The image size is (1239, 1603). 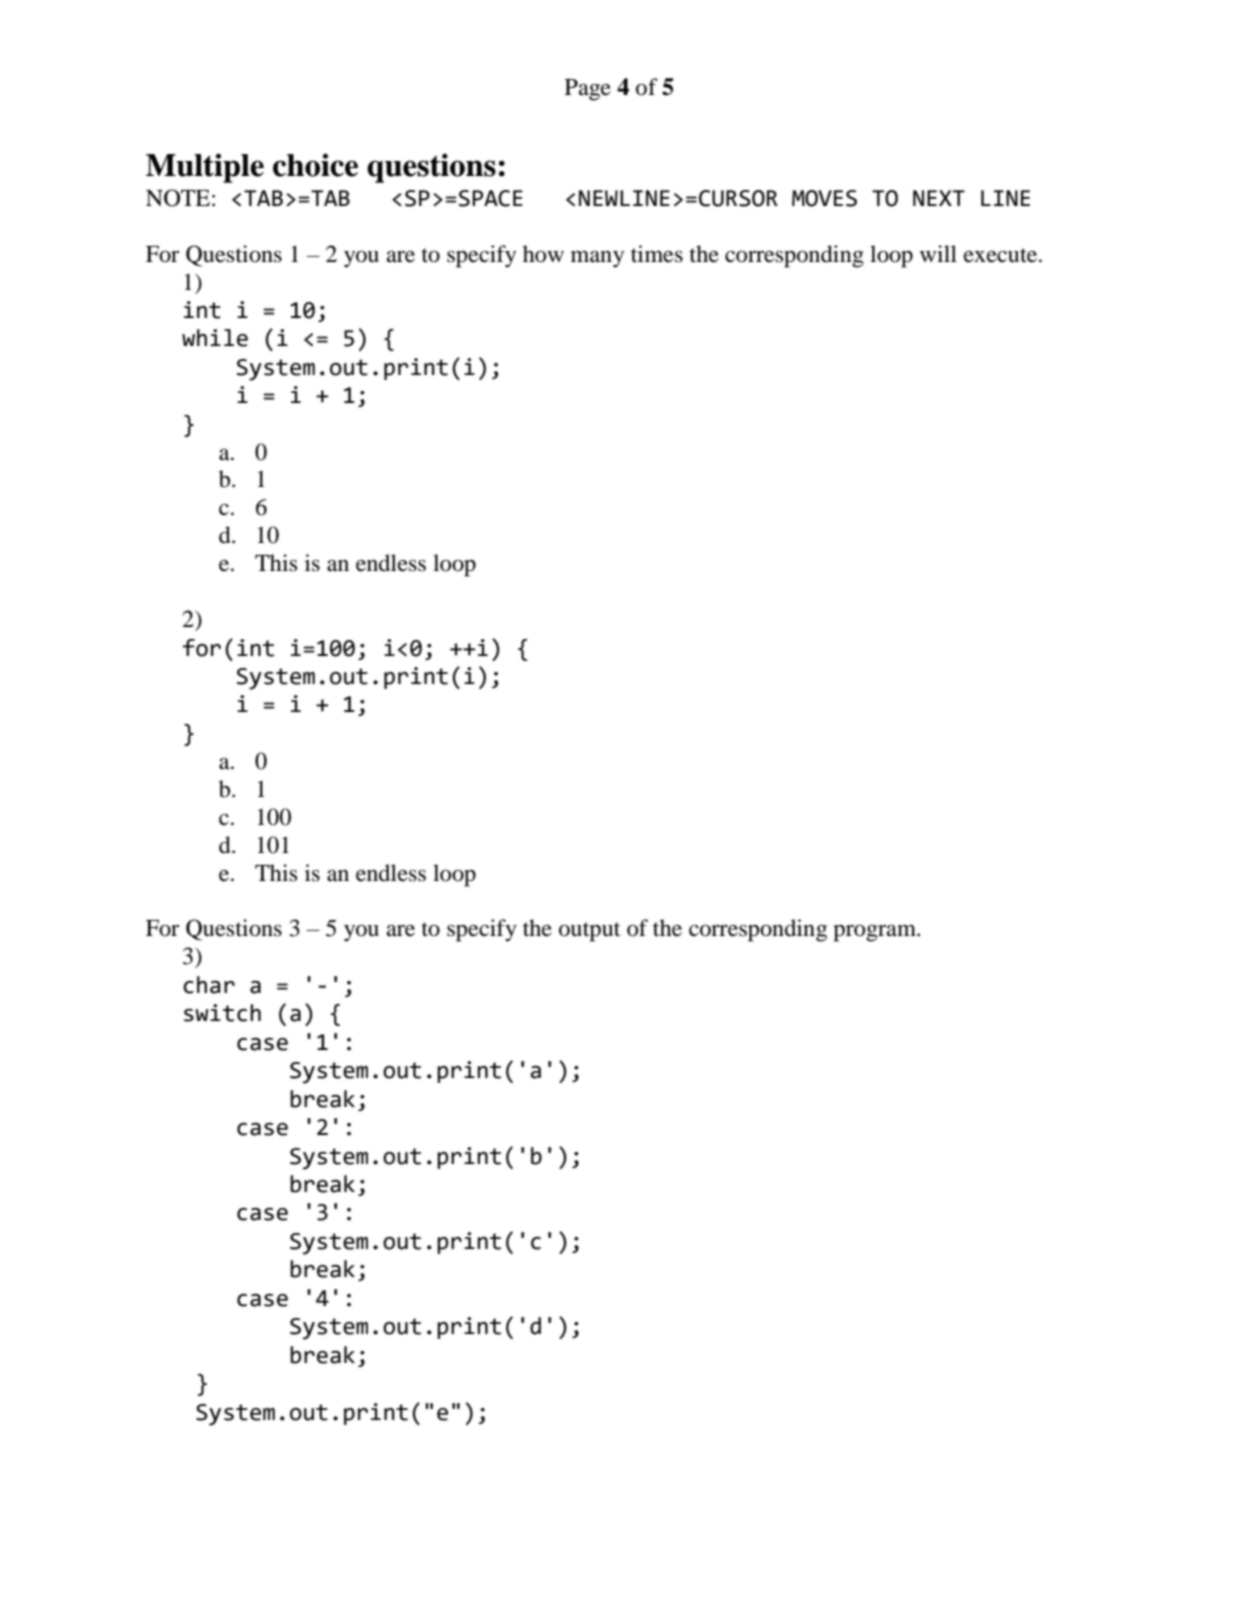 I want to click on Page, so click(x=588, y=90).
